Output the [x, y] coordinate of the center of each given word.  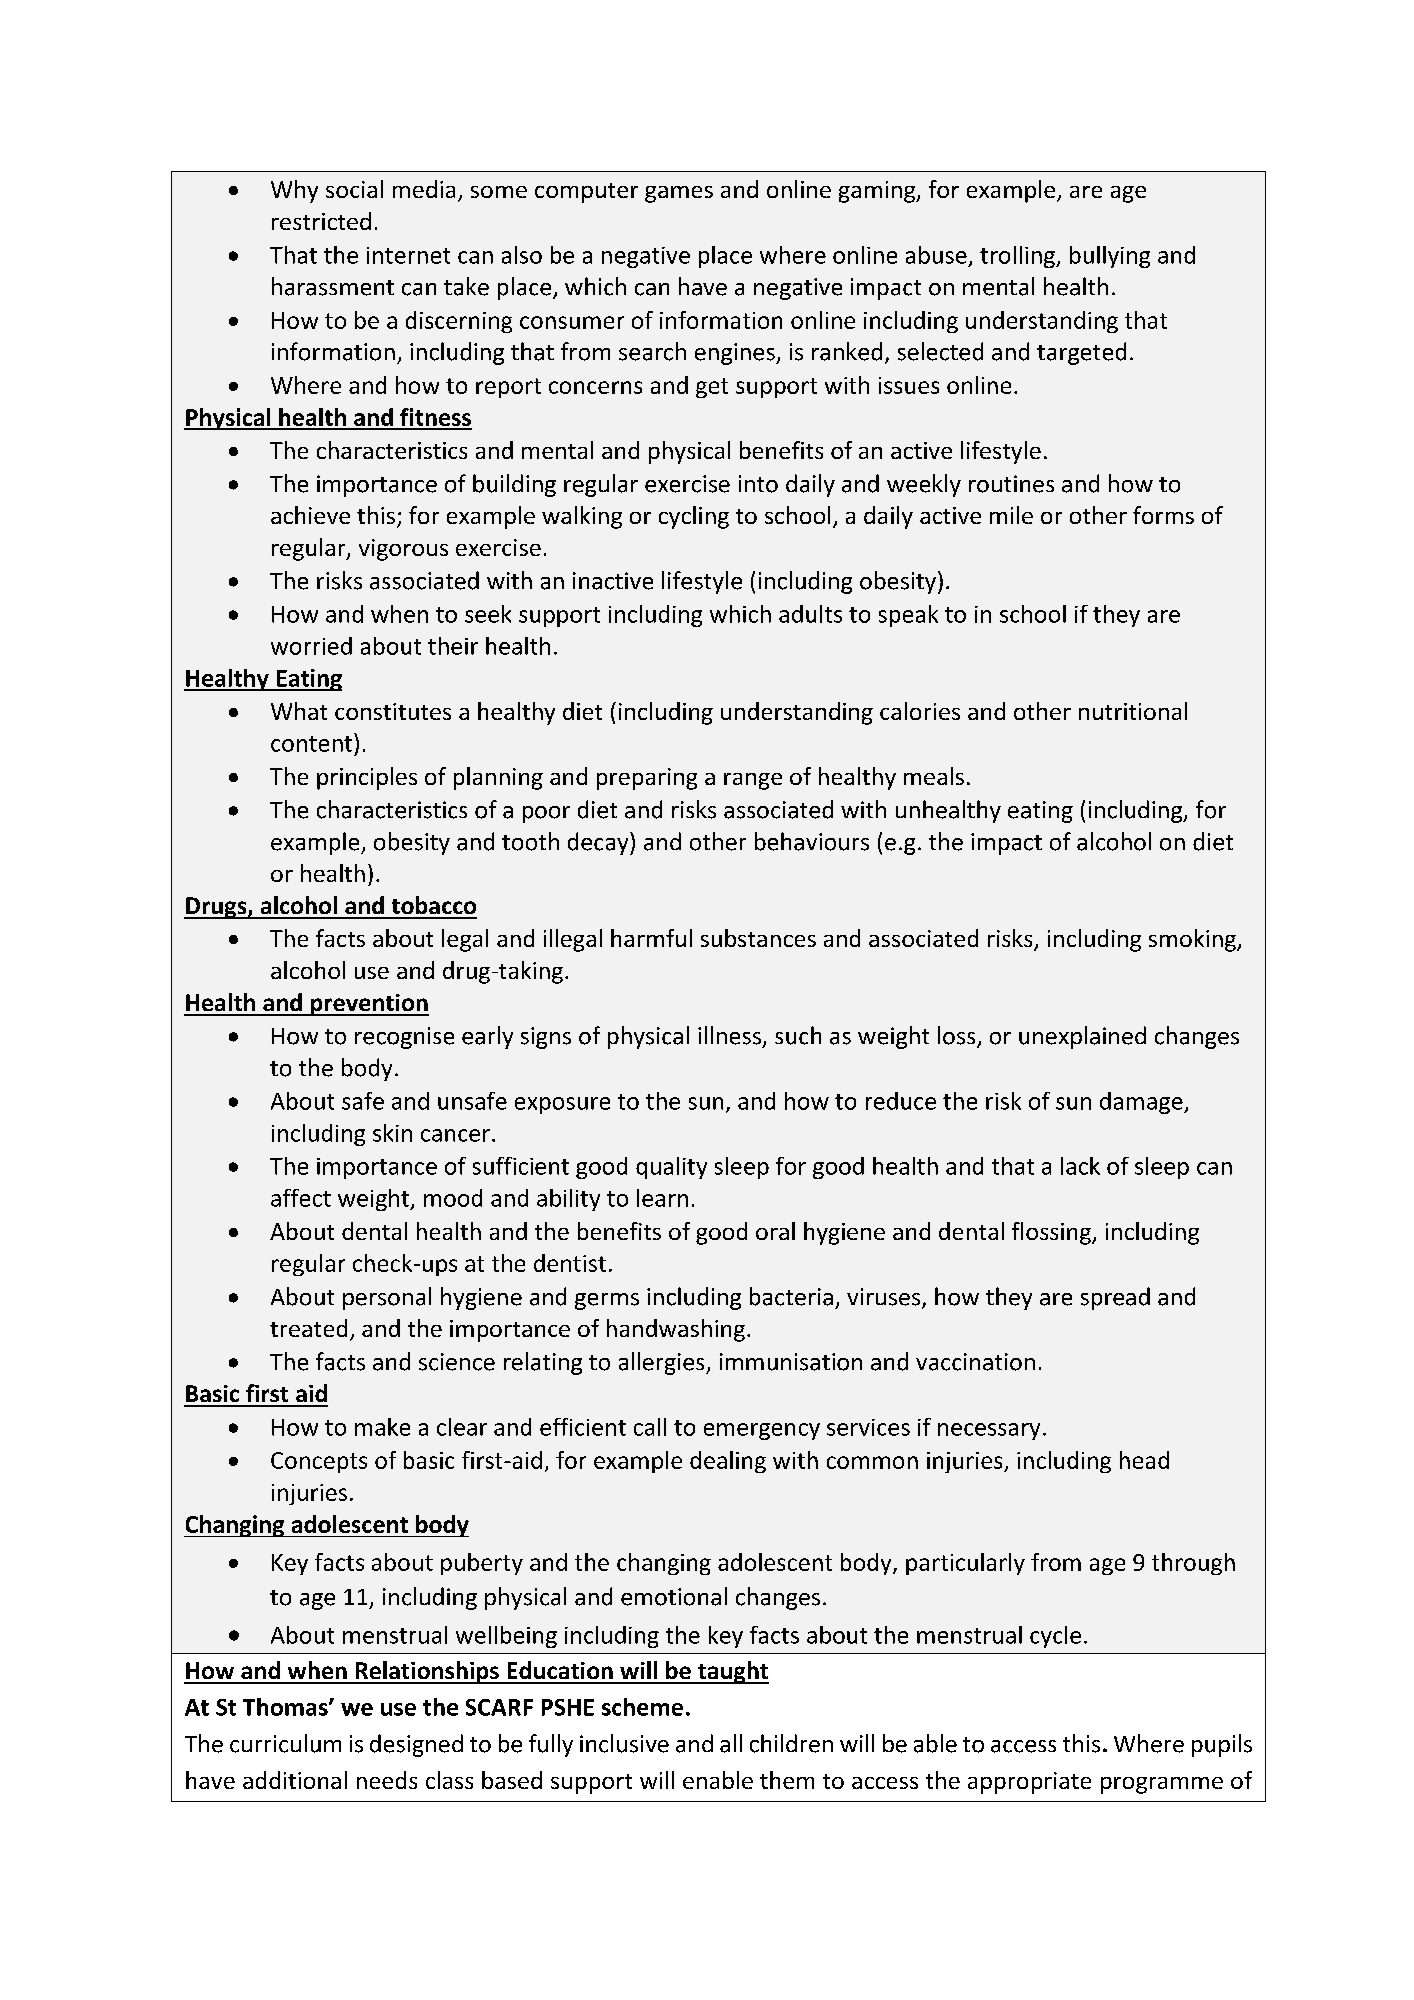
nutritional [1133, 711]
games [679, 194]
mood [453, 1198]
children [791, 1743]
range [753, 781]
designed [416, 1745]
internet [408, 255]
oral [775, 1231]
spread [1115, 1298]
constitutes [393, 711]
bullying [1110, 257]
